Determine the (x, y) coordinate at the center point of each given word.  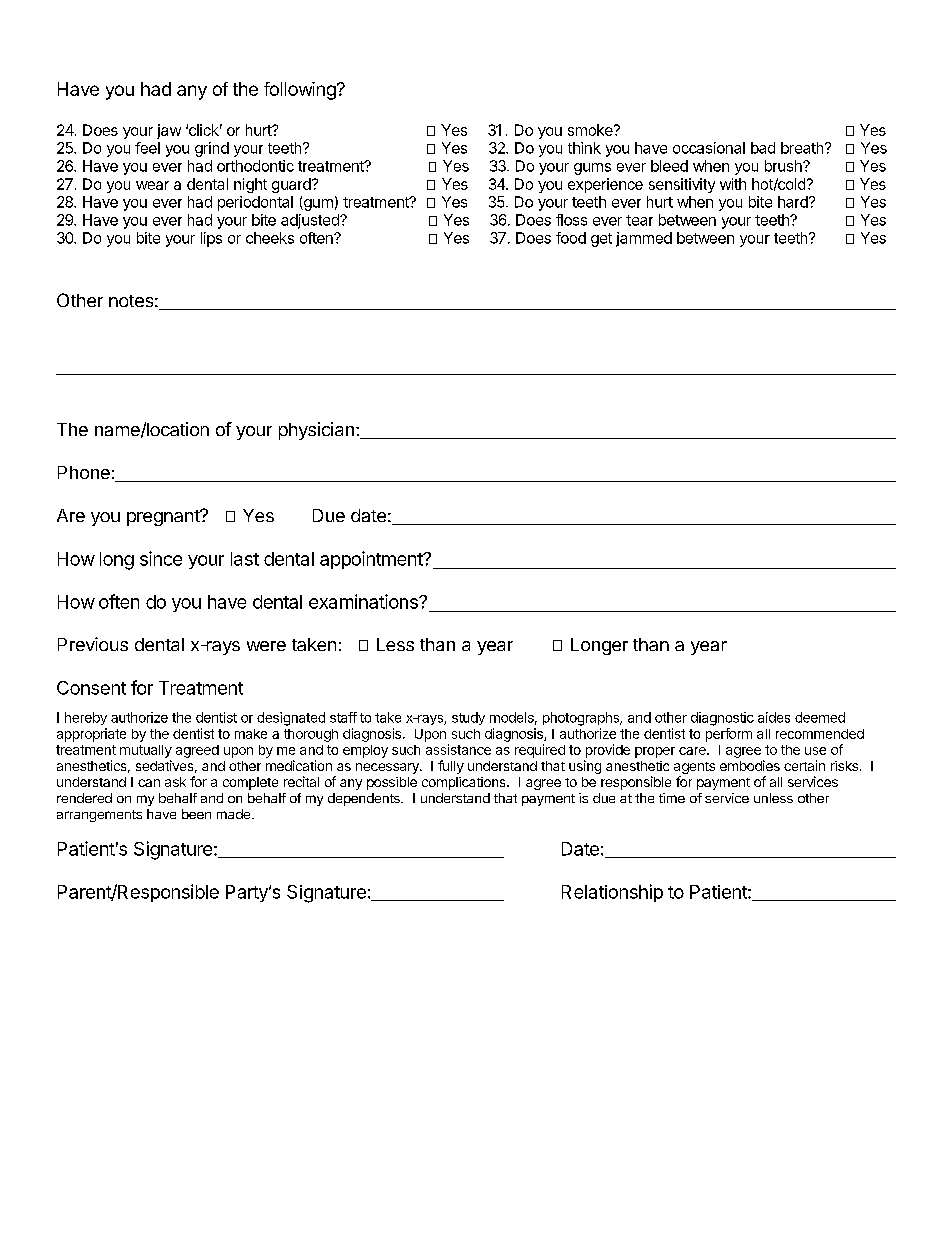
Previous (93, 644)
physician (316, 431)
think (584, 148)
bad (763, 148)
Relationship (612, 893)
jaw (169, 131)
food (571, 238)
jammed (644, 239)
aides (774, 717)
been (196, 814)
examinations (364, 601)
